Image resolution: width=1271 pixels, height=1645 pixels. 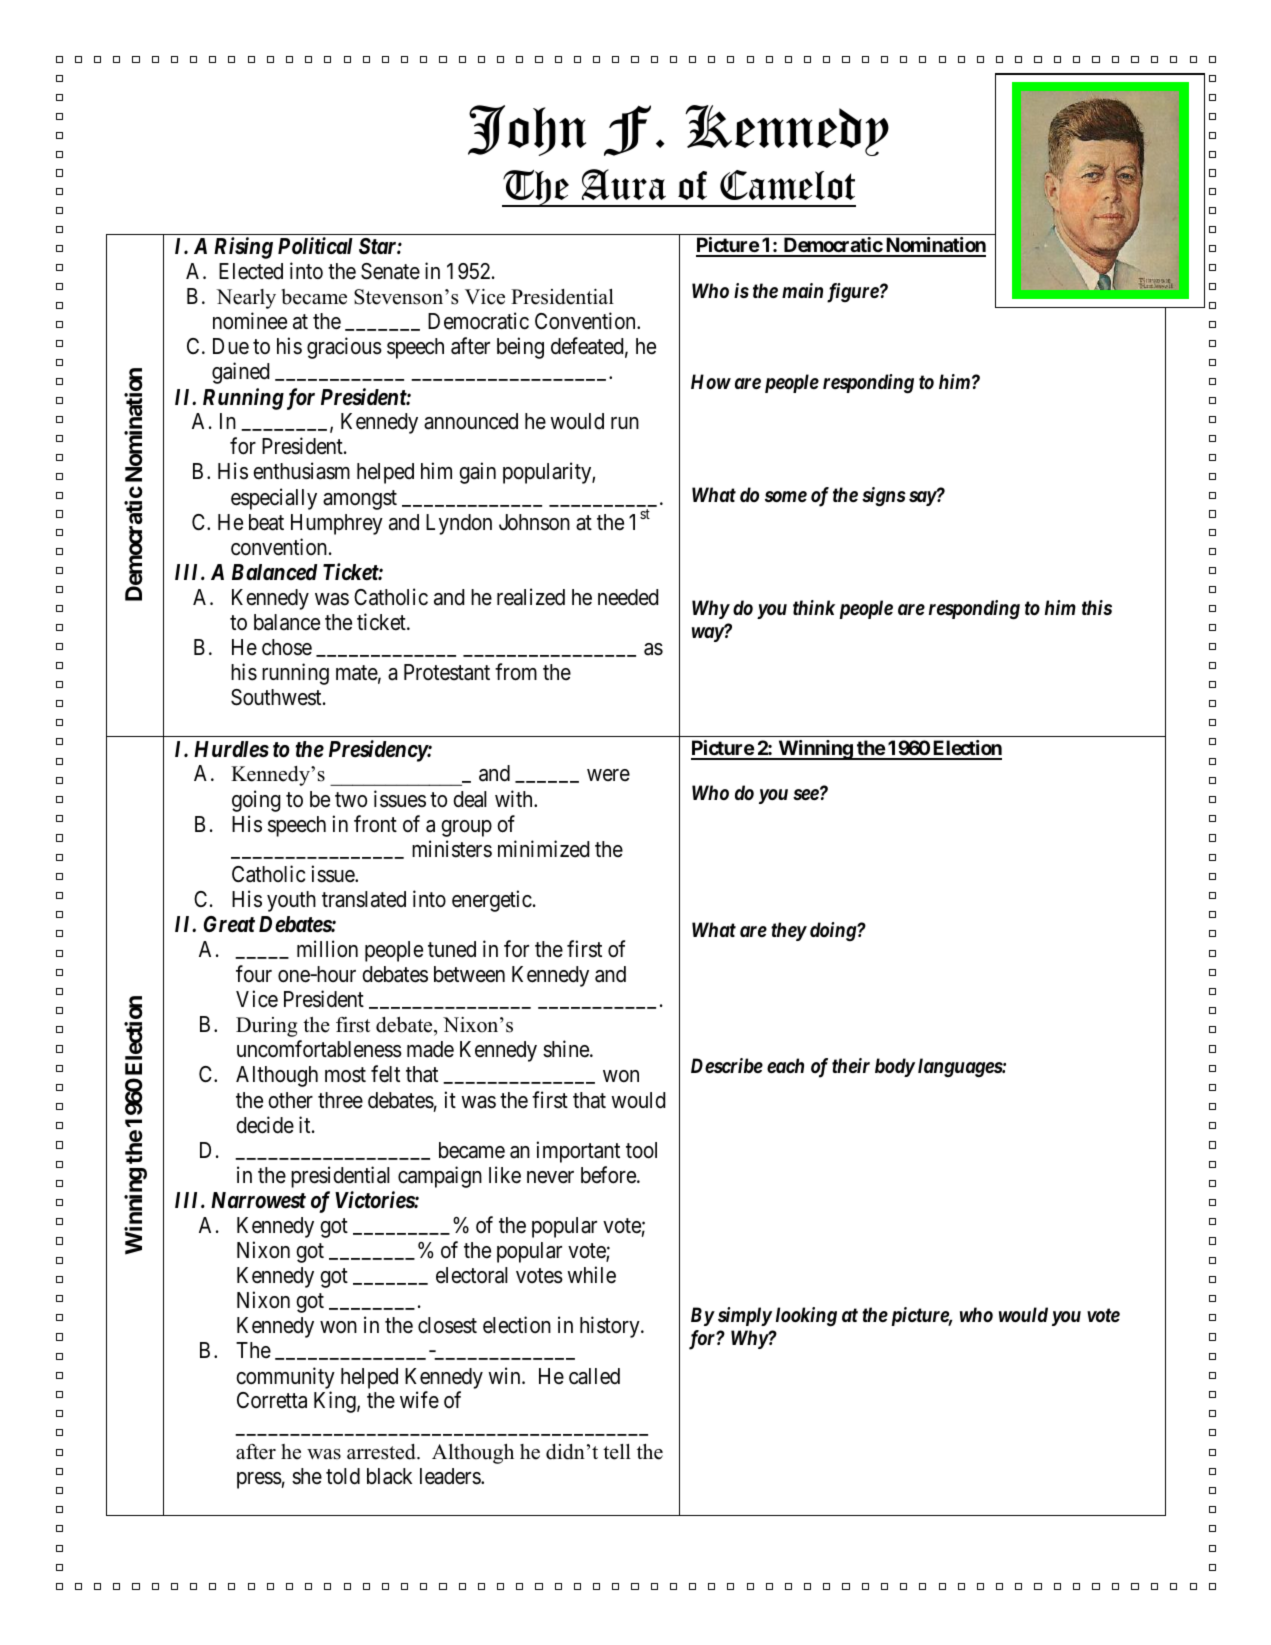 I want to click on important, so click(x=578, y=1152).
